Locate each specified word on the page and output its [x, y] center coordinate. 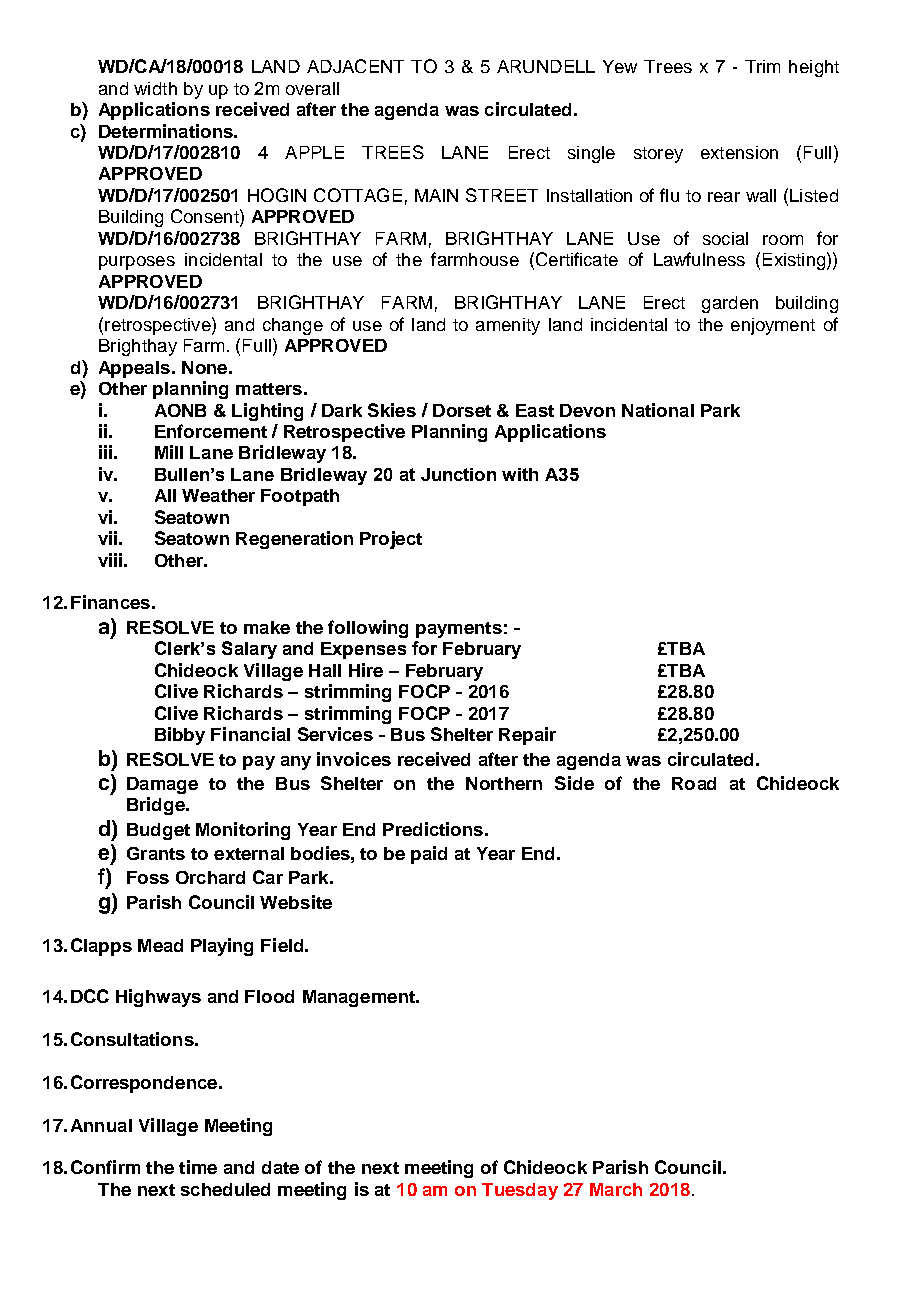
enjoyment [773, 326]
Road [694, 783]
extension [739, 152]
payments [459, 630]
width [155, 88]
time [198, 1167]
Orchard [210, 877]
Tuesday [520, 1191]
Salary [249, 650]
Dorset [462, 410]
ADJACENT [355, 66]
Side [574, 783]
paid [429, 855]
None [204, 367]
